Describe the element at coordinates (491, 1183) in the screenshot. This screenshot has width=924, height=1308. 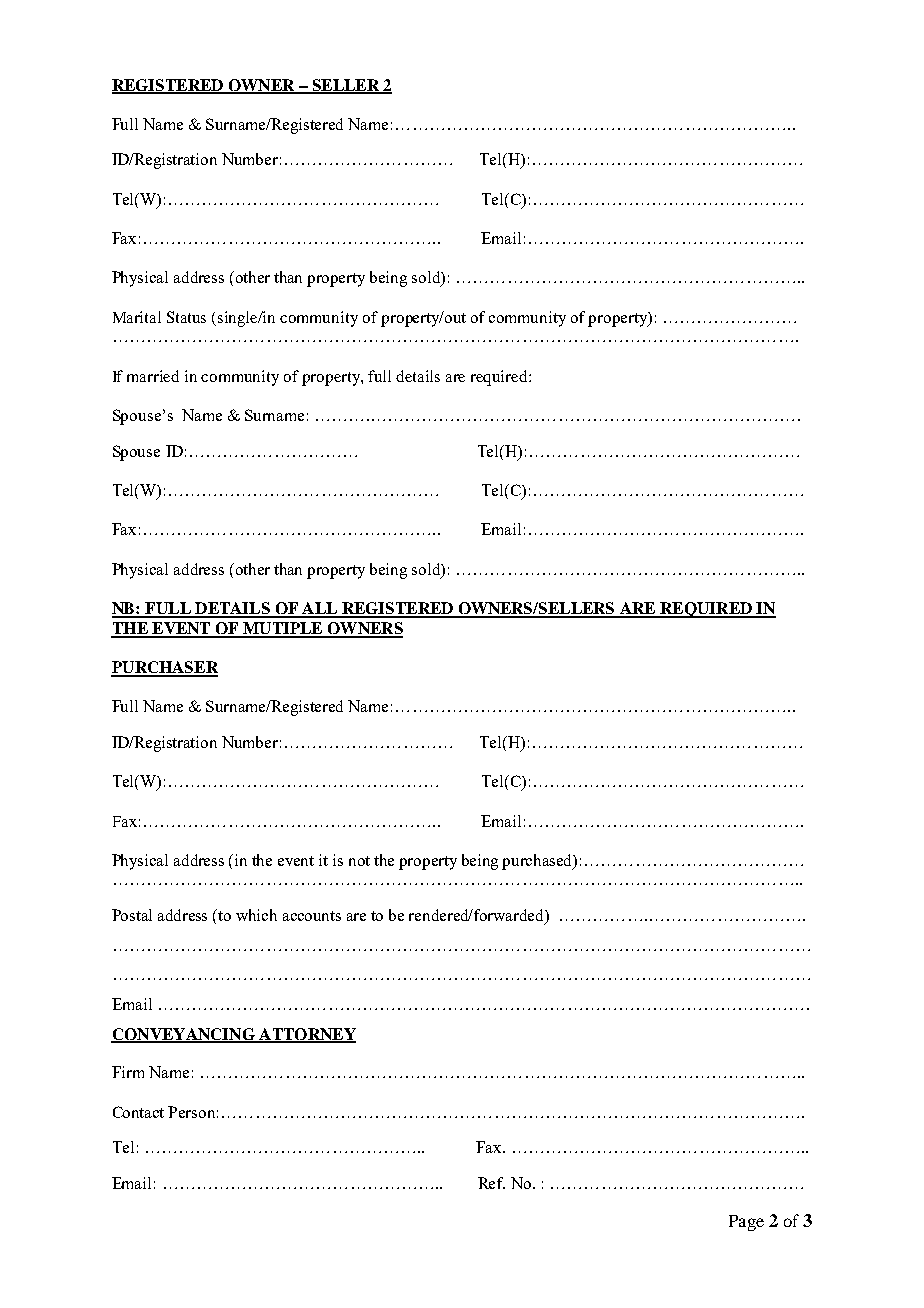
I see `Ref` at that location.
